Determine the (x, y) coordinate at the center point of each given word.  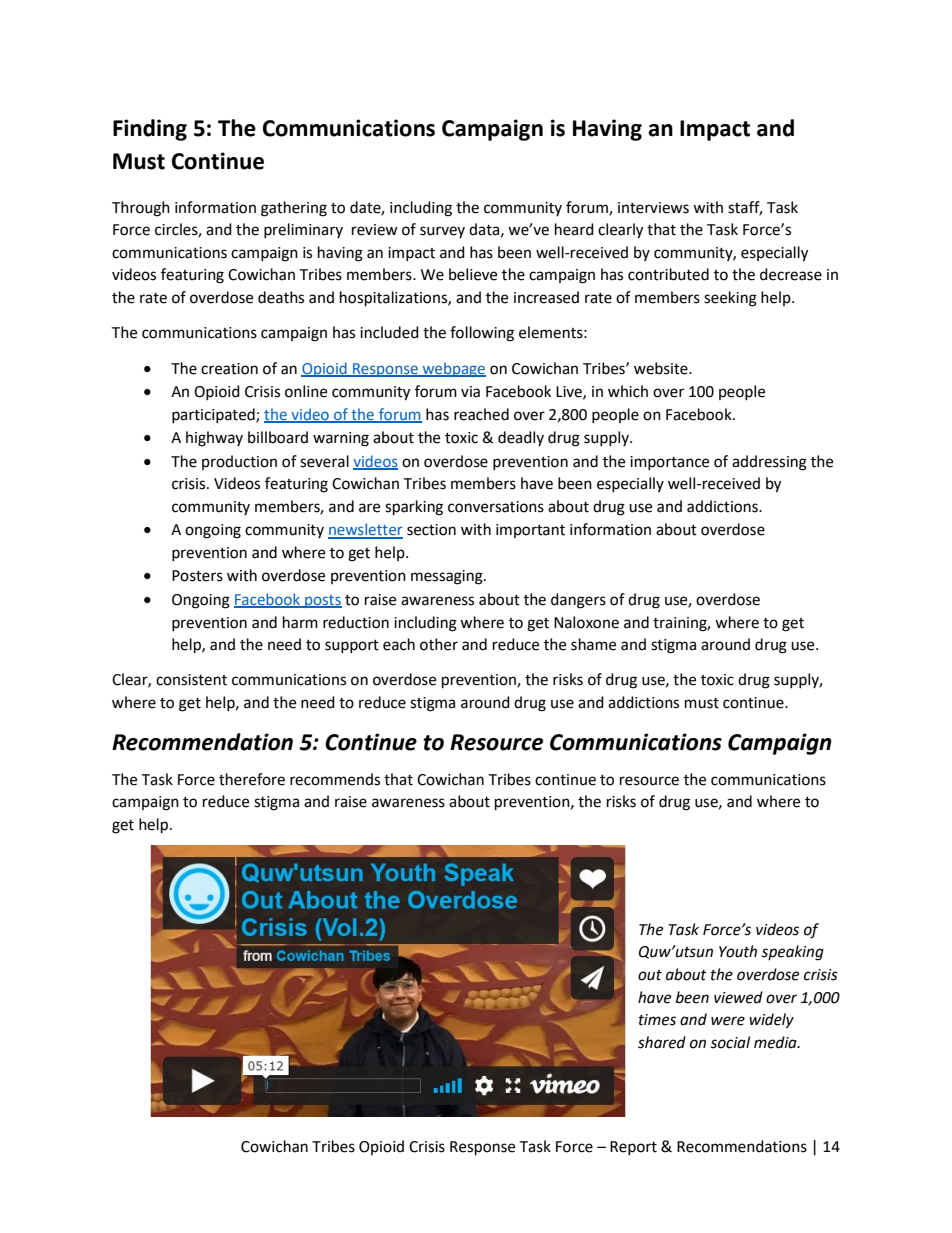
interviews (653, 208)
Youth (738, 951)
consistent (191, 680)
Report (633, 1148)
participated (214, 415)
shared (662, 1042)
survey (442, 232)
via (470, 392)
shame (593, 644)
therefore (252, 779)
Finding (150, 130)
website (662, 368)
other (439, 644)
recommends (335, 779)
